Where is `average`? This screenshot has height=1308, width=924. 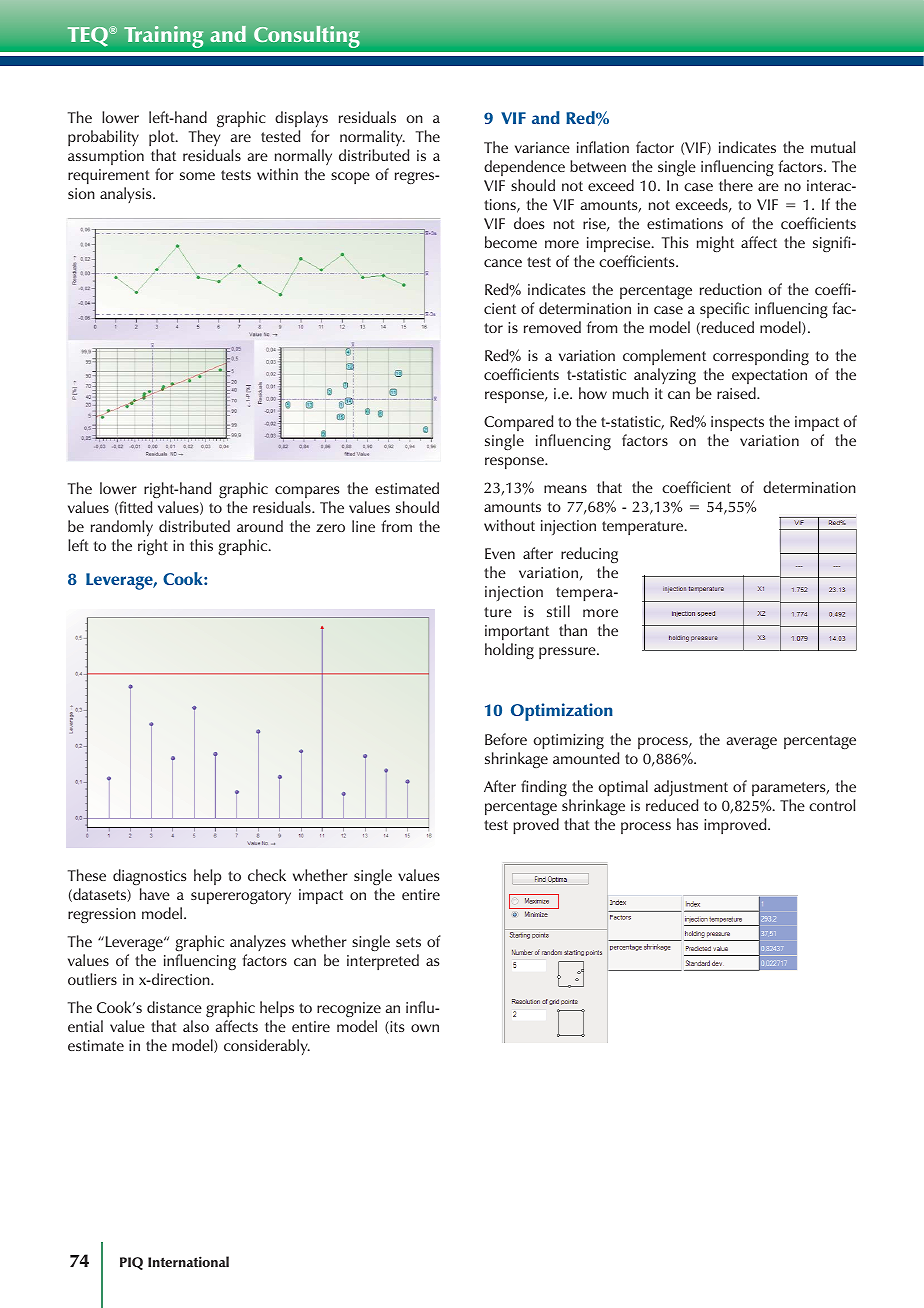
average is located at coordinates (752, 743).
